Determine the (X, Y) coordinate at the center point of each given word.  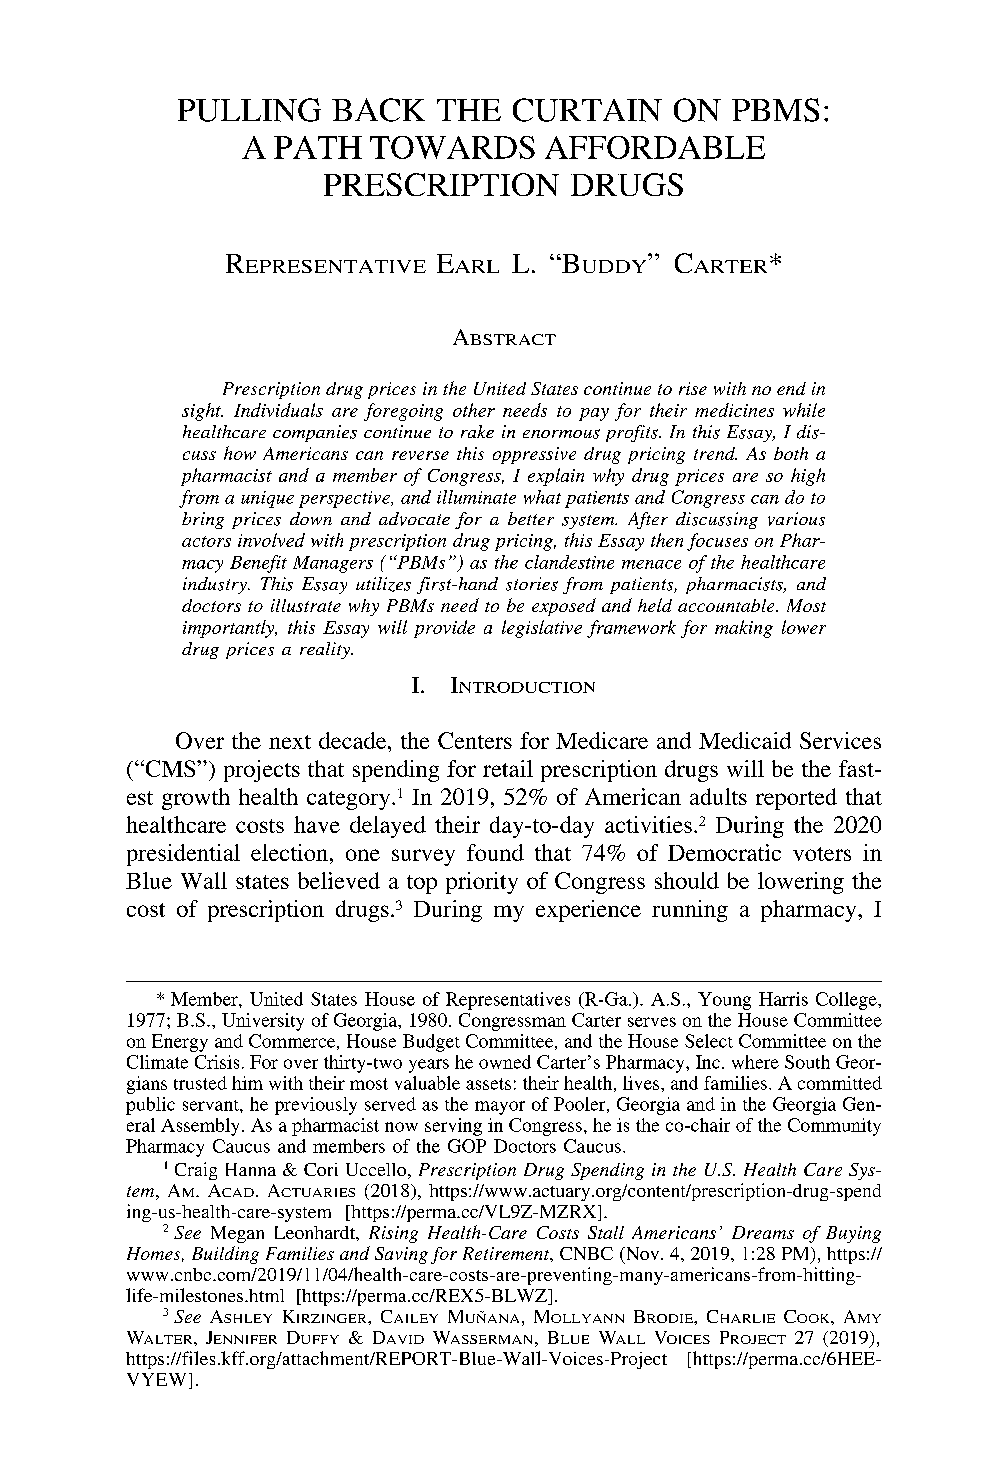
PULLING (249, 110)
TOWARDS (452, 147)
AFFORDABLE (655, 147)
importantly (230, 629)
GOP (467, 1146)
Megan (237, 1234)
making (744, 629)
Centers (475, 740)
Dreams (763, 1232)
